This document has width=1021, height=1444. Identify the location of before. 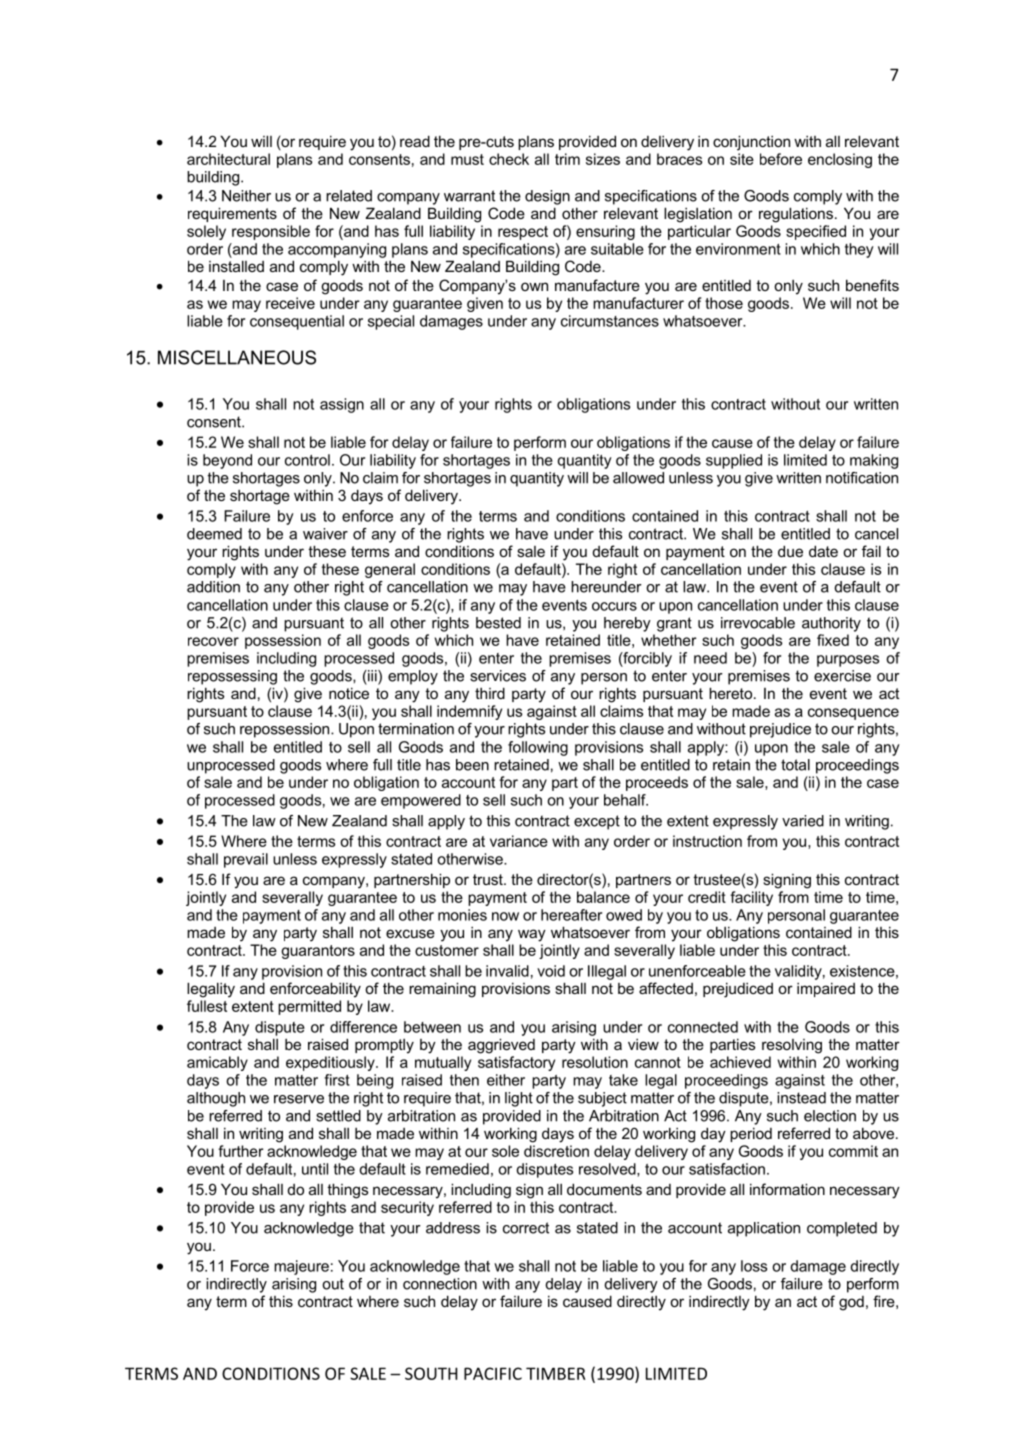
(781, 159).
